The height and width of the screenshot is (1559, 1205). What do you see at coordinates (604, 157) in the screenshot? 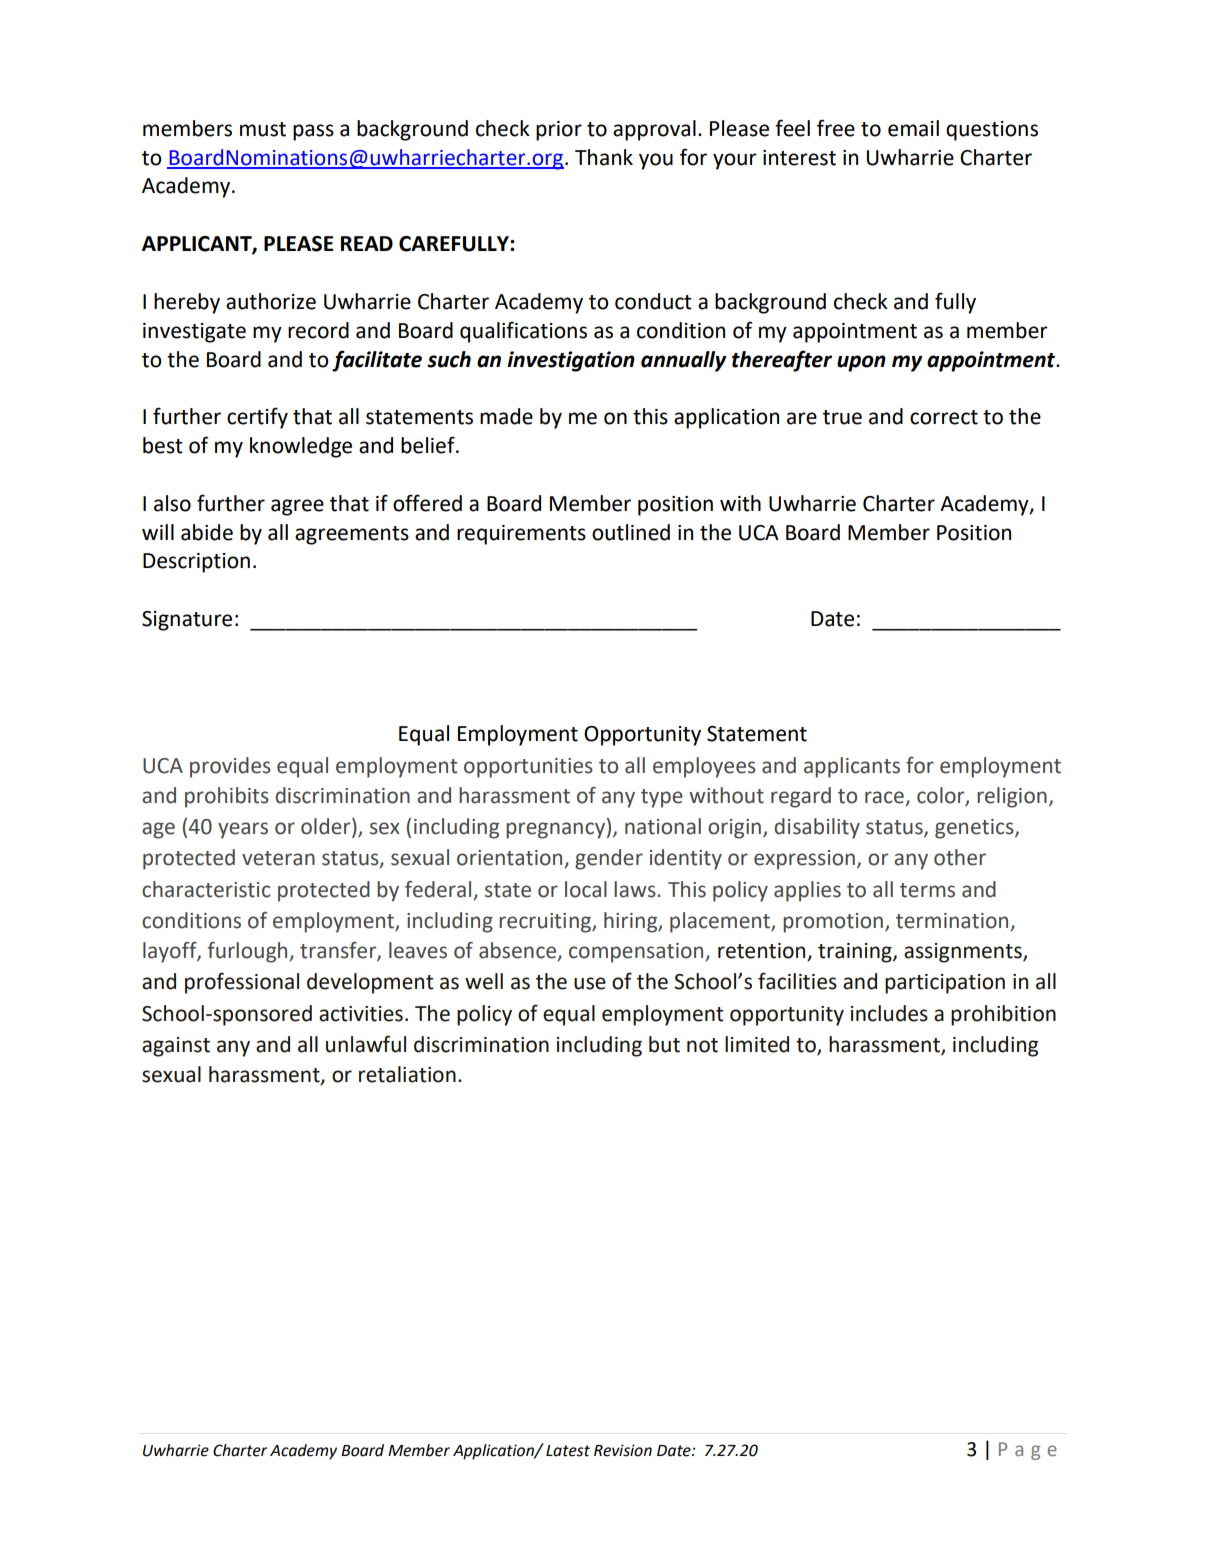
I see `Thank` at bounding box center [604, 157].
